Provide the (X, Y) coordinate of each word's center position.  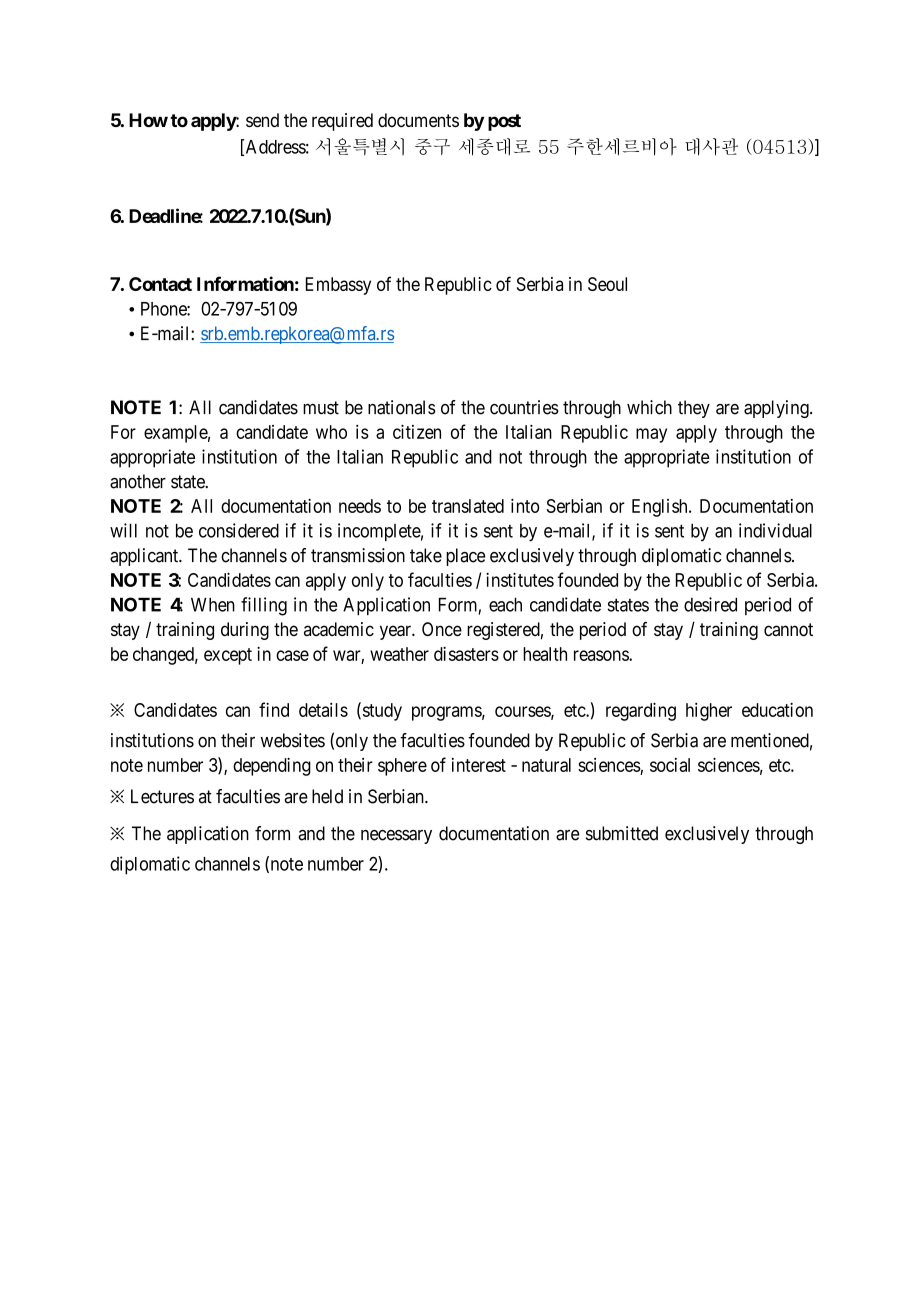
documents (418, 120)
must (321, 408)
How (148, 120)
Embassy (338, 286)
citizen (417, 431)
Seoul (607, 284)
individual (775, 530)
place (465, 557)
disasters (466, 654)
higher (709, 712)
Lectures (162, 796)
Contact (160, 284)
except (228, 656)
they (694, 409)
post (504, 122)
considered (239, 530)
